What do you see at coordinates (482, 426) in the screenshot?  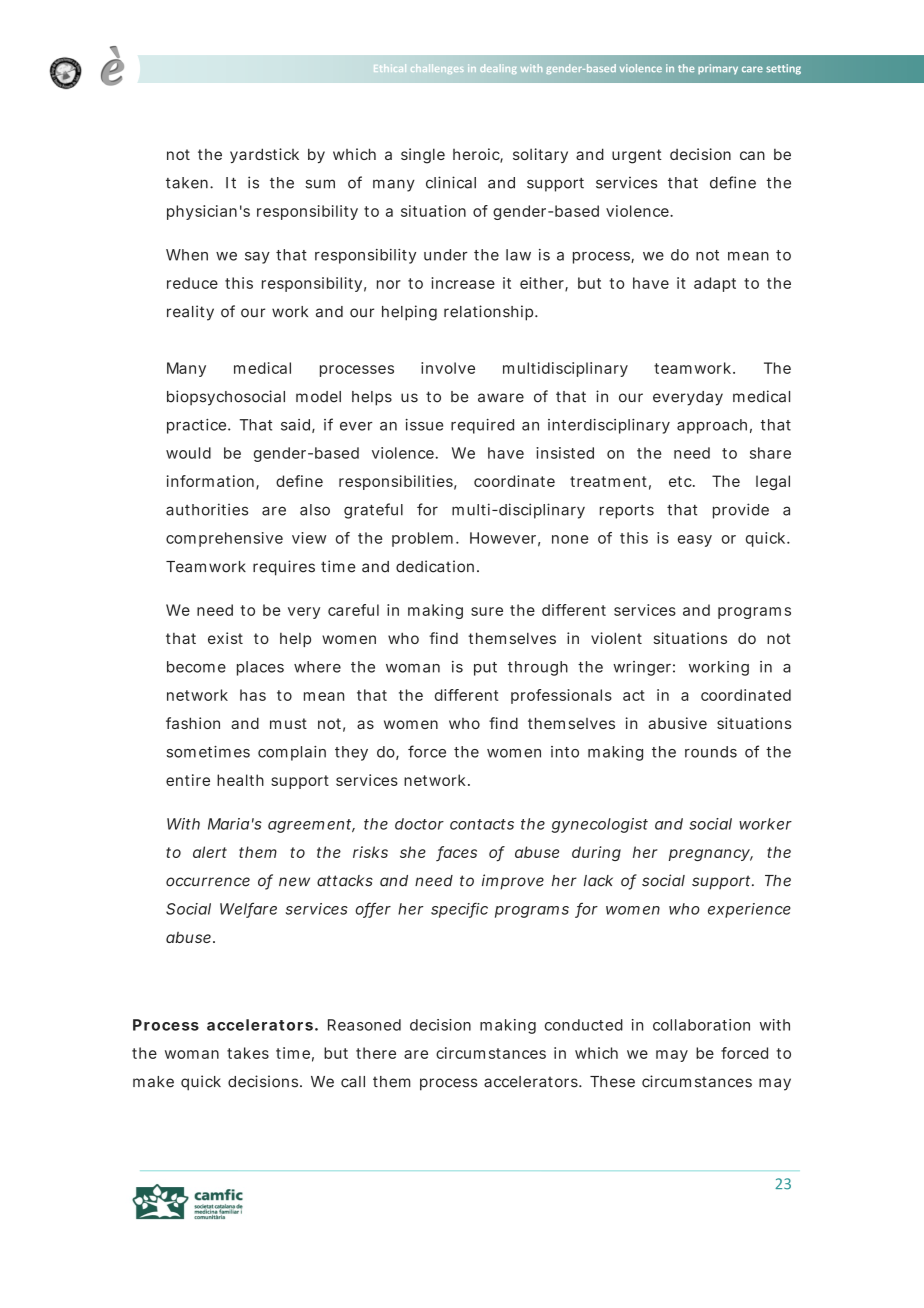 I see `required` at bounding box center [482, 426].
